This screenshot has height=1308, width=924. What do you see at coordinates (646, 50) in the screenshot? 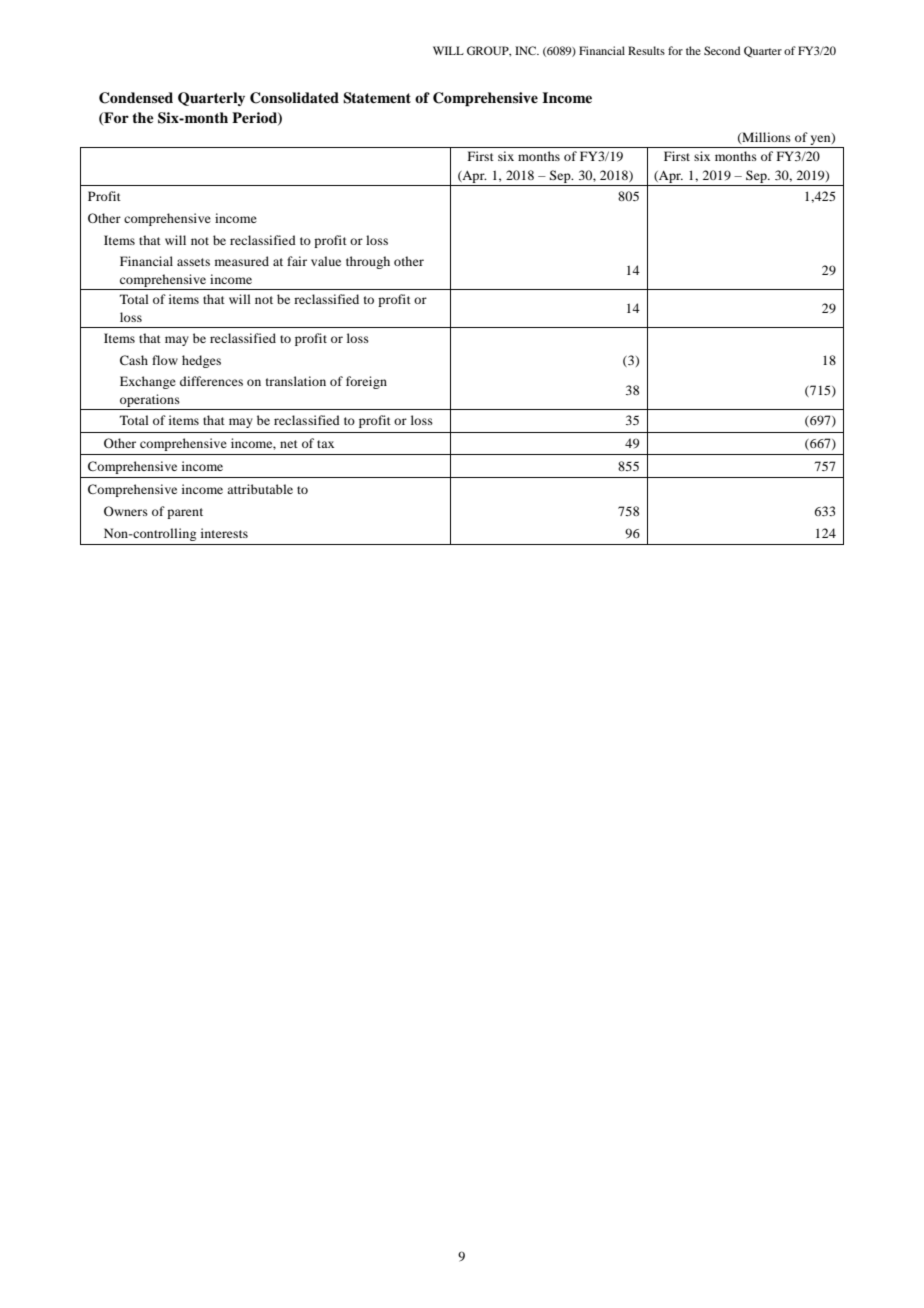
I see `Results` at bounding box center [646, 50].
